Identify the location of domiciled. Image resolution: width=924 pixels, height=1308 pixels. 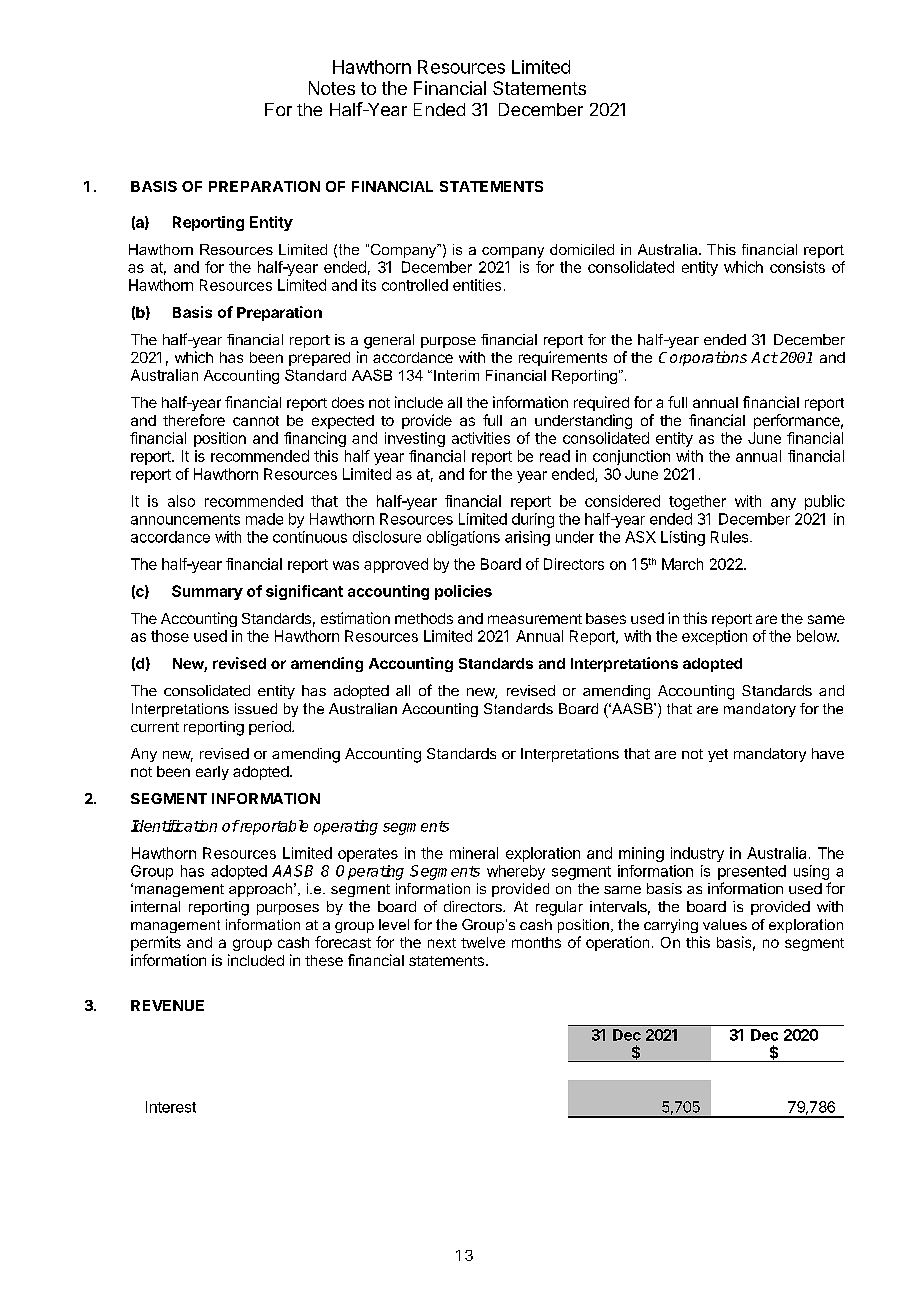
(582, 249).
